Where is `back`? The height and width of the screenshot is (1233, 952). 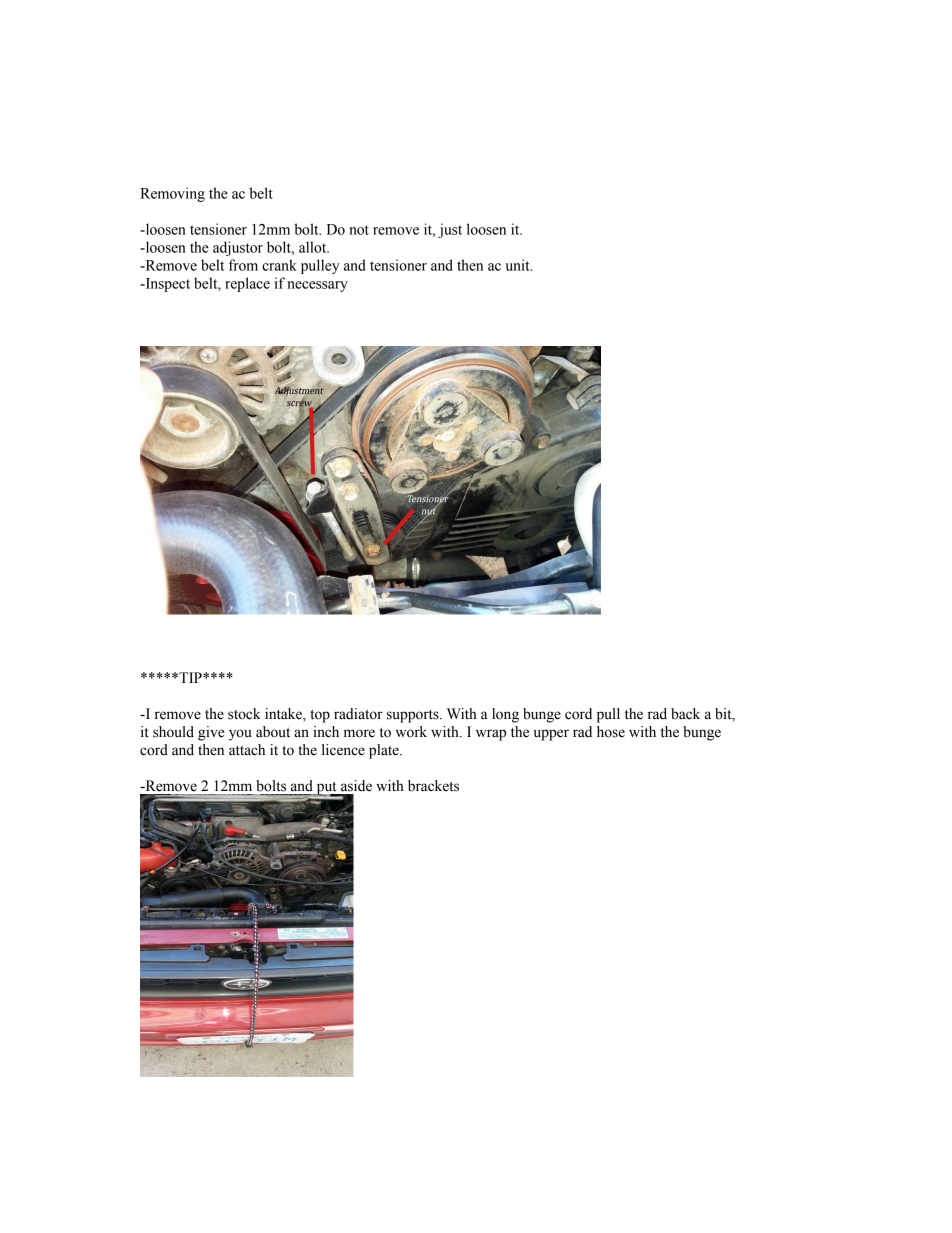
back is located at coordinates (685, 714).
